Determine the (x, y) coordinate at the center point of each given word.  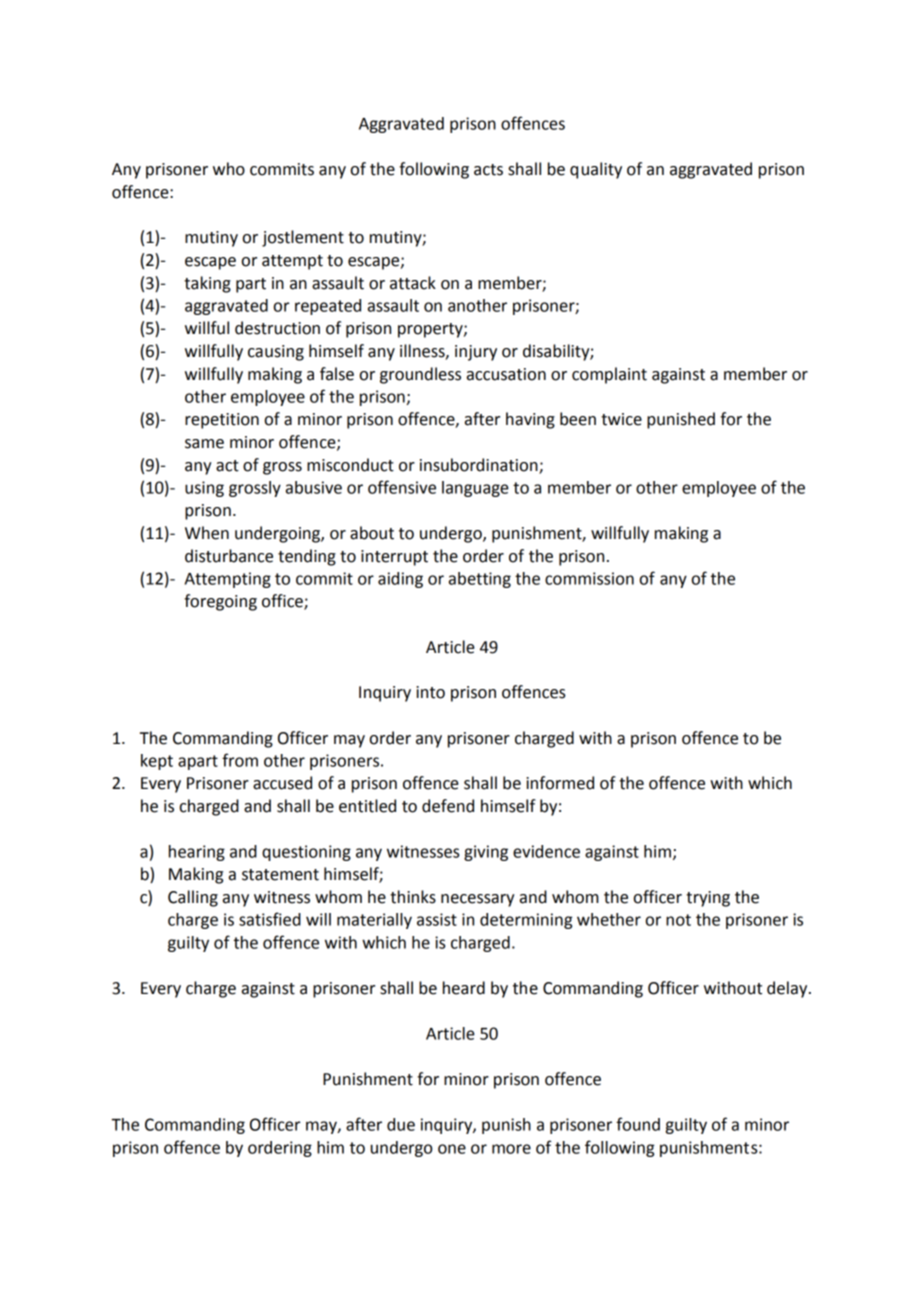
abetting (480, 580)
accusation (506, 374)
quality (596, 170)
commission (589, 578)
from (240, 760)
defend (448, 806)
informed (560, 783)
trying (708, 899)
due (401, 1124)
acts (488, 170)
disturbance (229, 556)
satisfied (270, 919)
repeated (328, 307)
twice (621, 419)
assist (437, 919)
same (204, 444)
